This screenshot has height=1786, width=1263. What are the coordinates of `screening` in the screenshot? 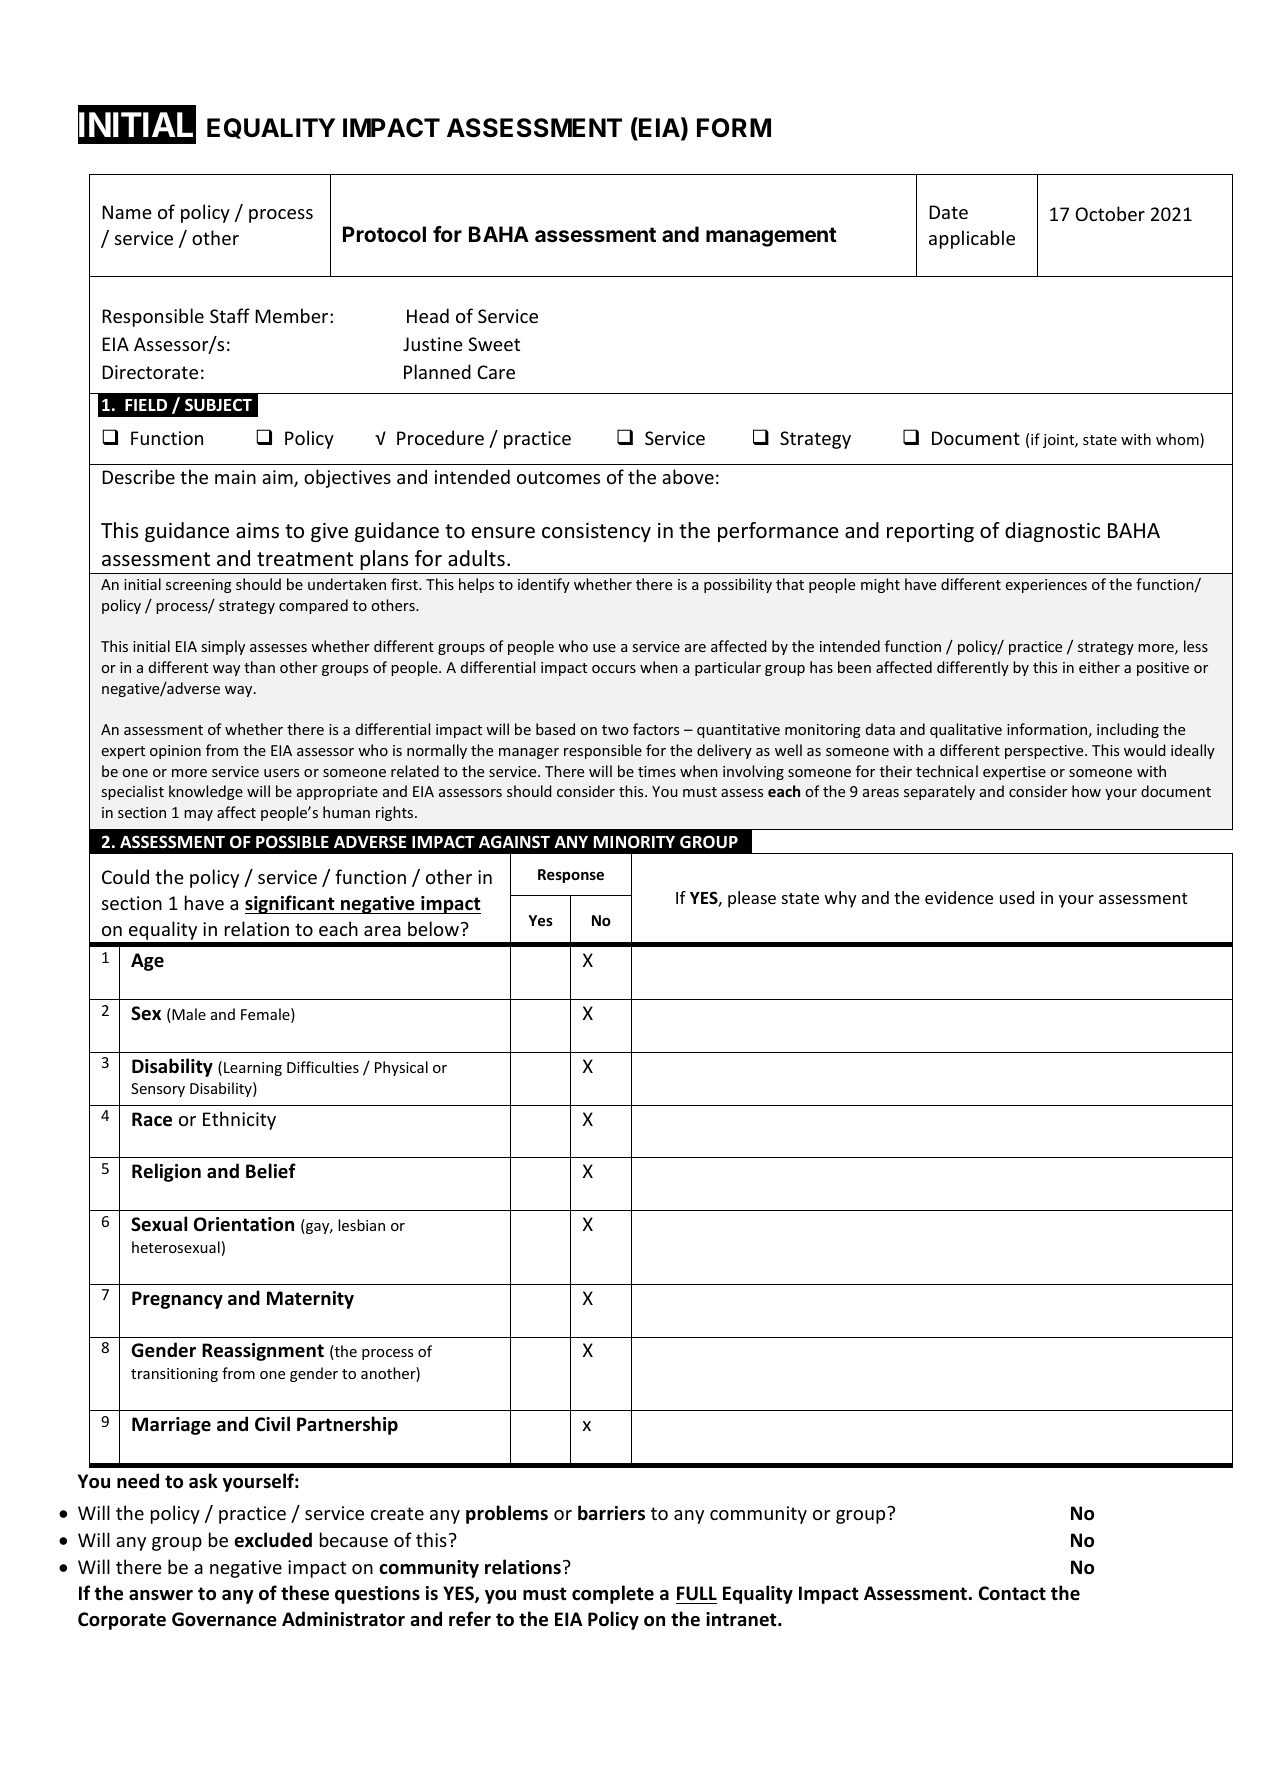 It's located at (199, 586).
